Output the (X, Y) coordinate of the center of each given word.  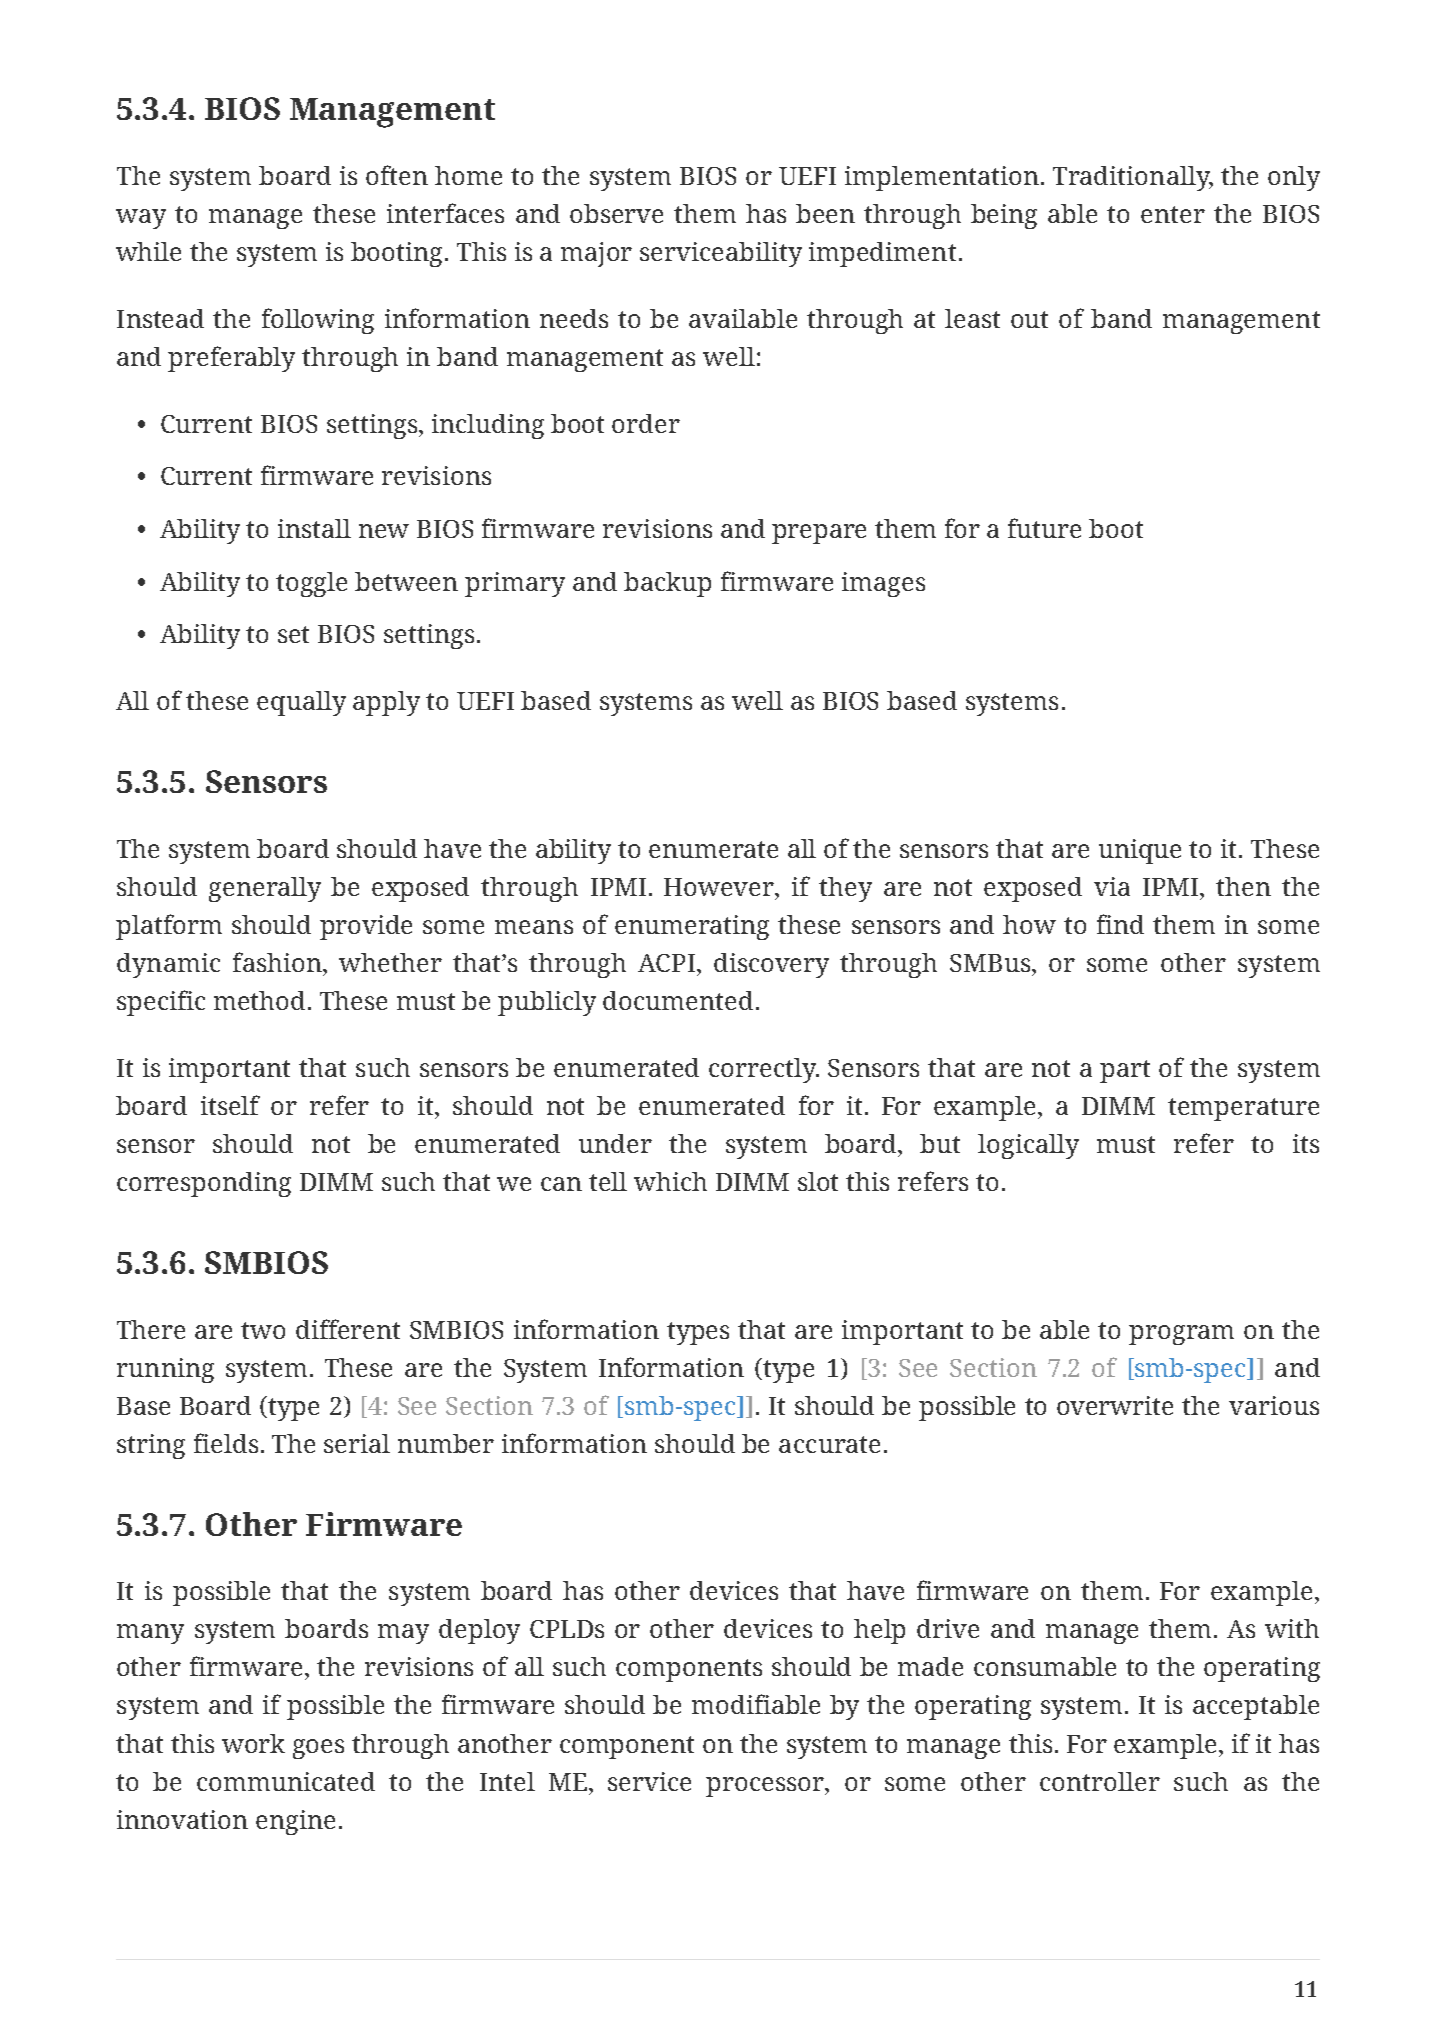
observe (616, 213)
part (1125, 1071)
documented (678, 1000)
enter (1173, 214)
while (148, 251)
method (261, 1000)
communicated (286, 1781)
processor (766, 1787)
